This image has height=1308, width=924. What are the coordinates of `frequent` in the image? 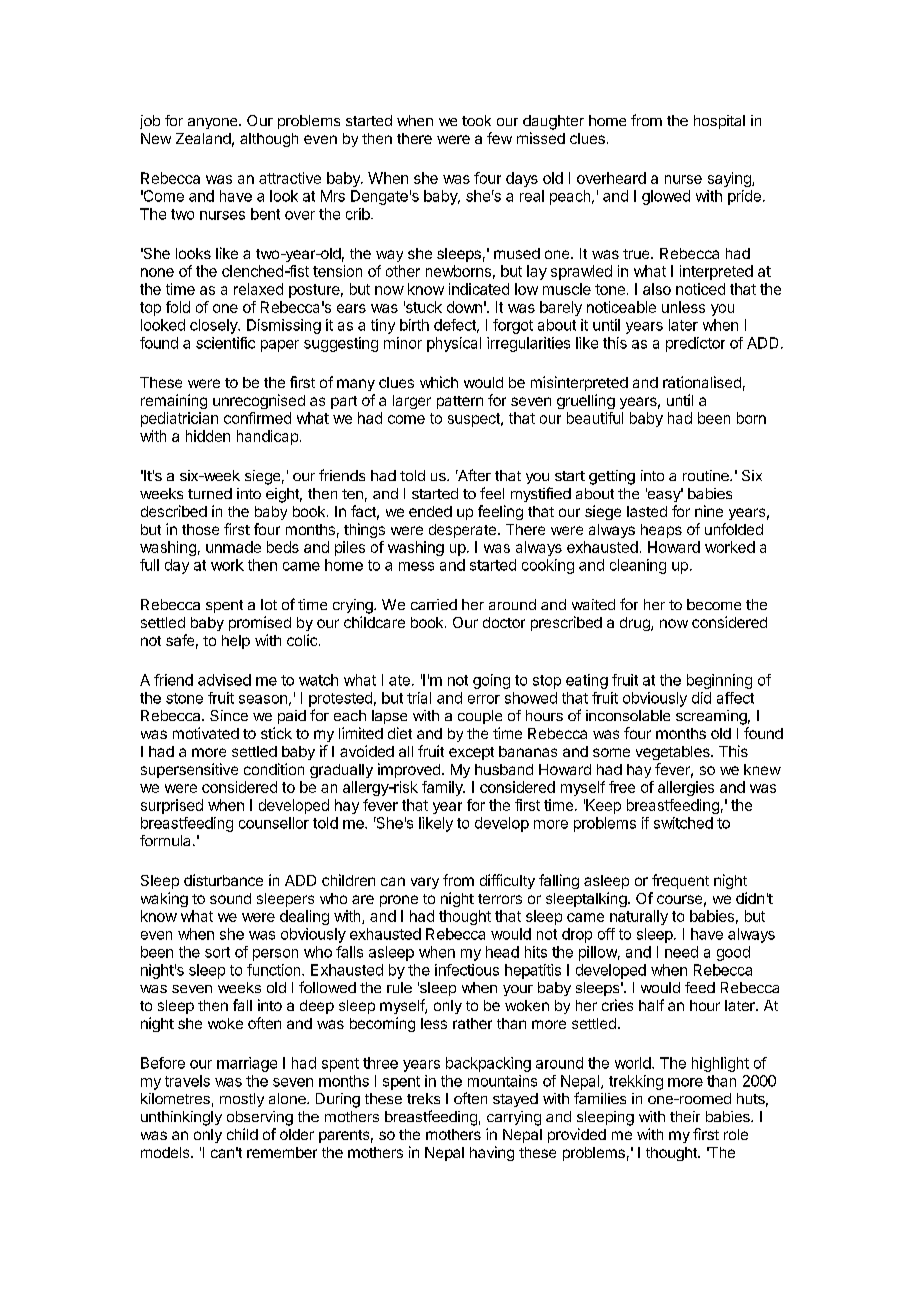 It's located at (680, 881).
